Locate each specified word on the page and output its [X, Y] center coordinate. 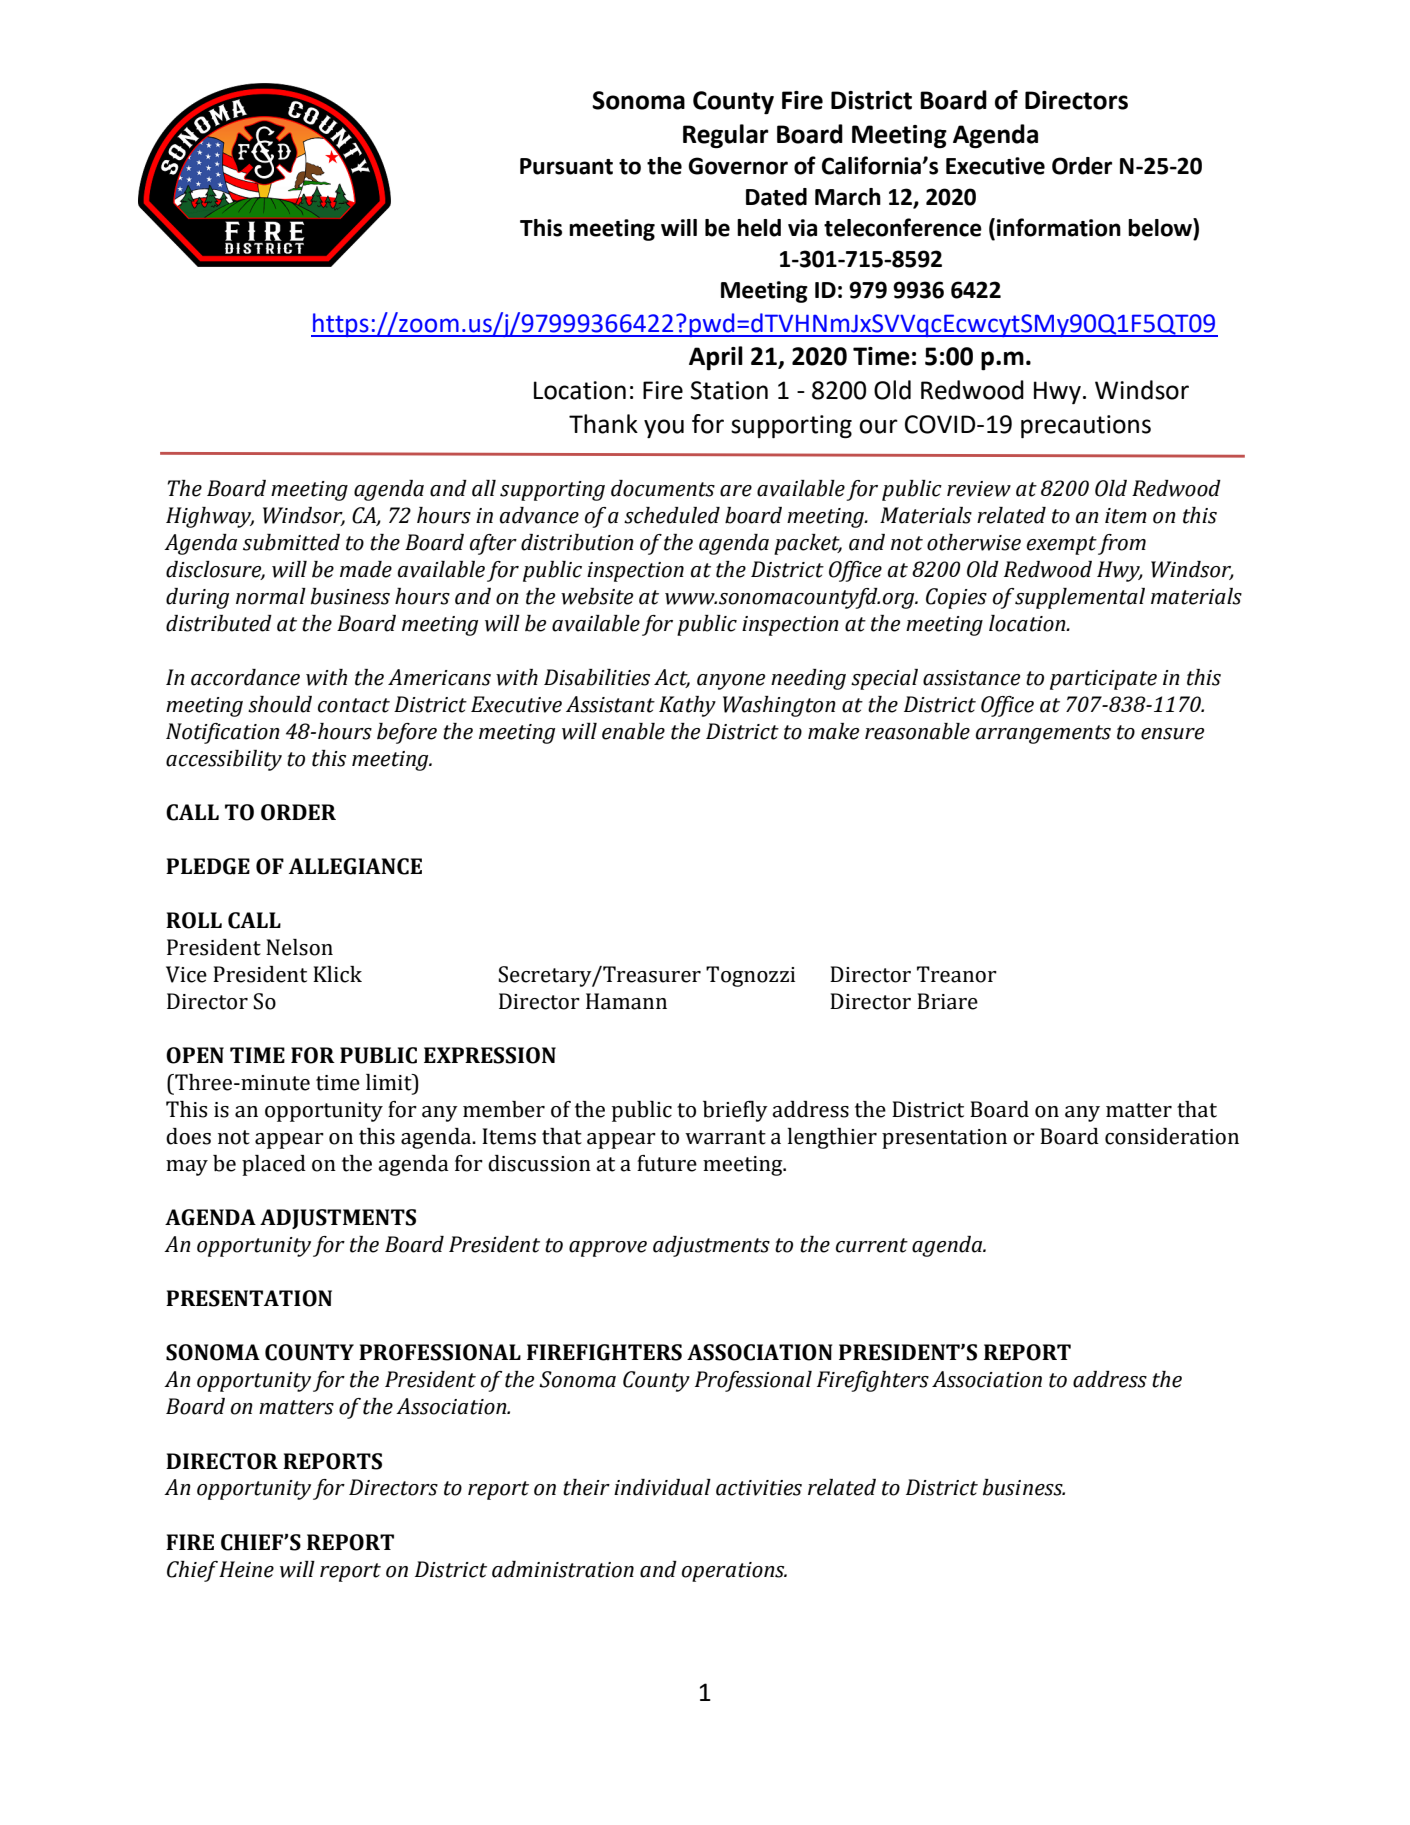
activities [759, 1488]
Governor [738, 166]
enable [633, 731]
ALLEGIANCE [355, 866]
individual [662, 1487]
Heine [246, 1569]
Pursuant [566, 166]
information [1059, 227]
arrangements [1043, 734]
